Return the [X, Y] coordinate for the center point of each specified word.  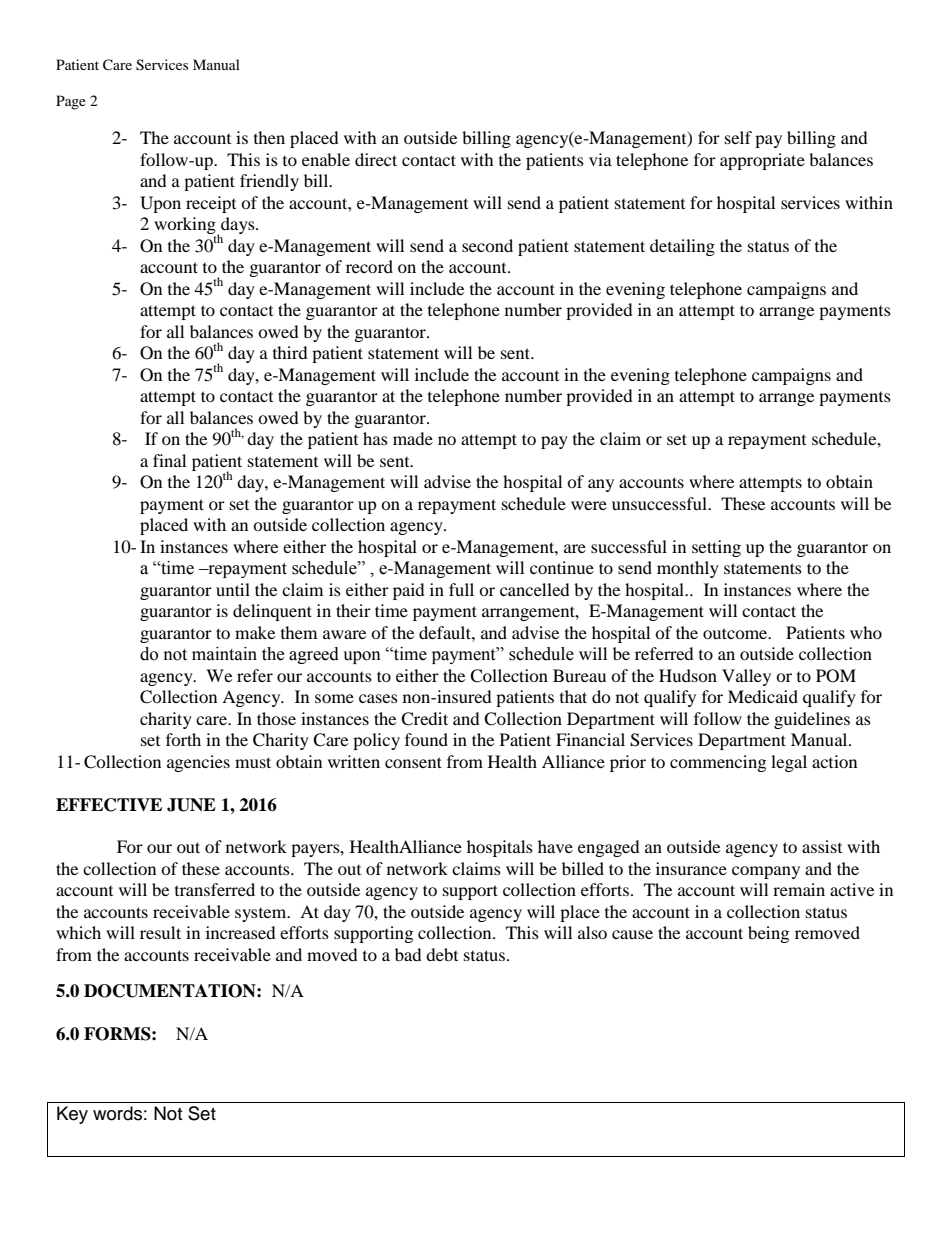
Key [72, 1115]
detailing [682, 247]
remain [799, 889]
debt [442, 954]
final [169, 460]
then [269, 137]
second [487, 245]
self [738, 137]
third [290, 352]
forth [183, 739]
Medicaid [763, 696]
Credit [424, 719]
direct [376, 159]
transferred [215, 889]
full [461, 589]
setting [716, 548]
